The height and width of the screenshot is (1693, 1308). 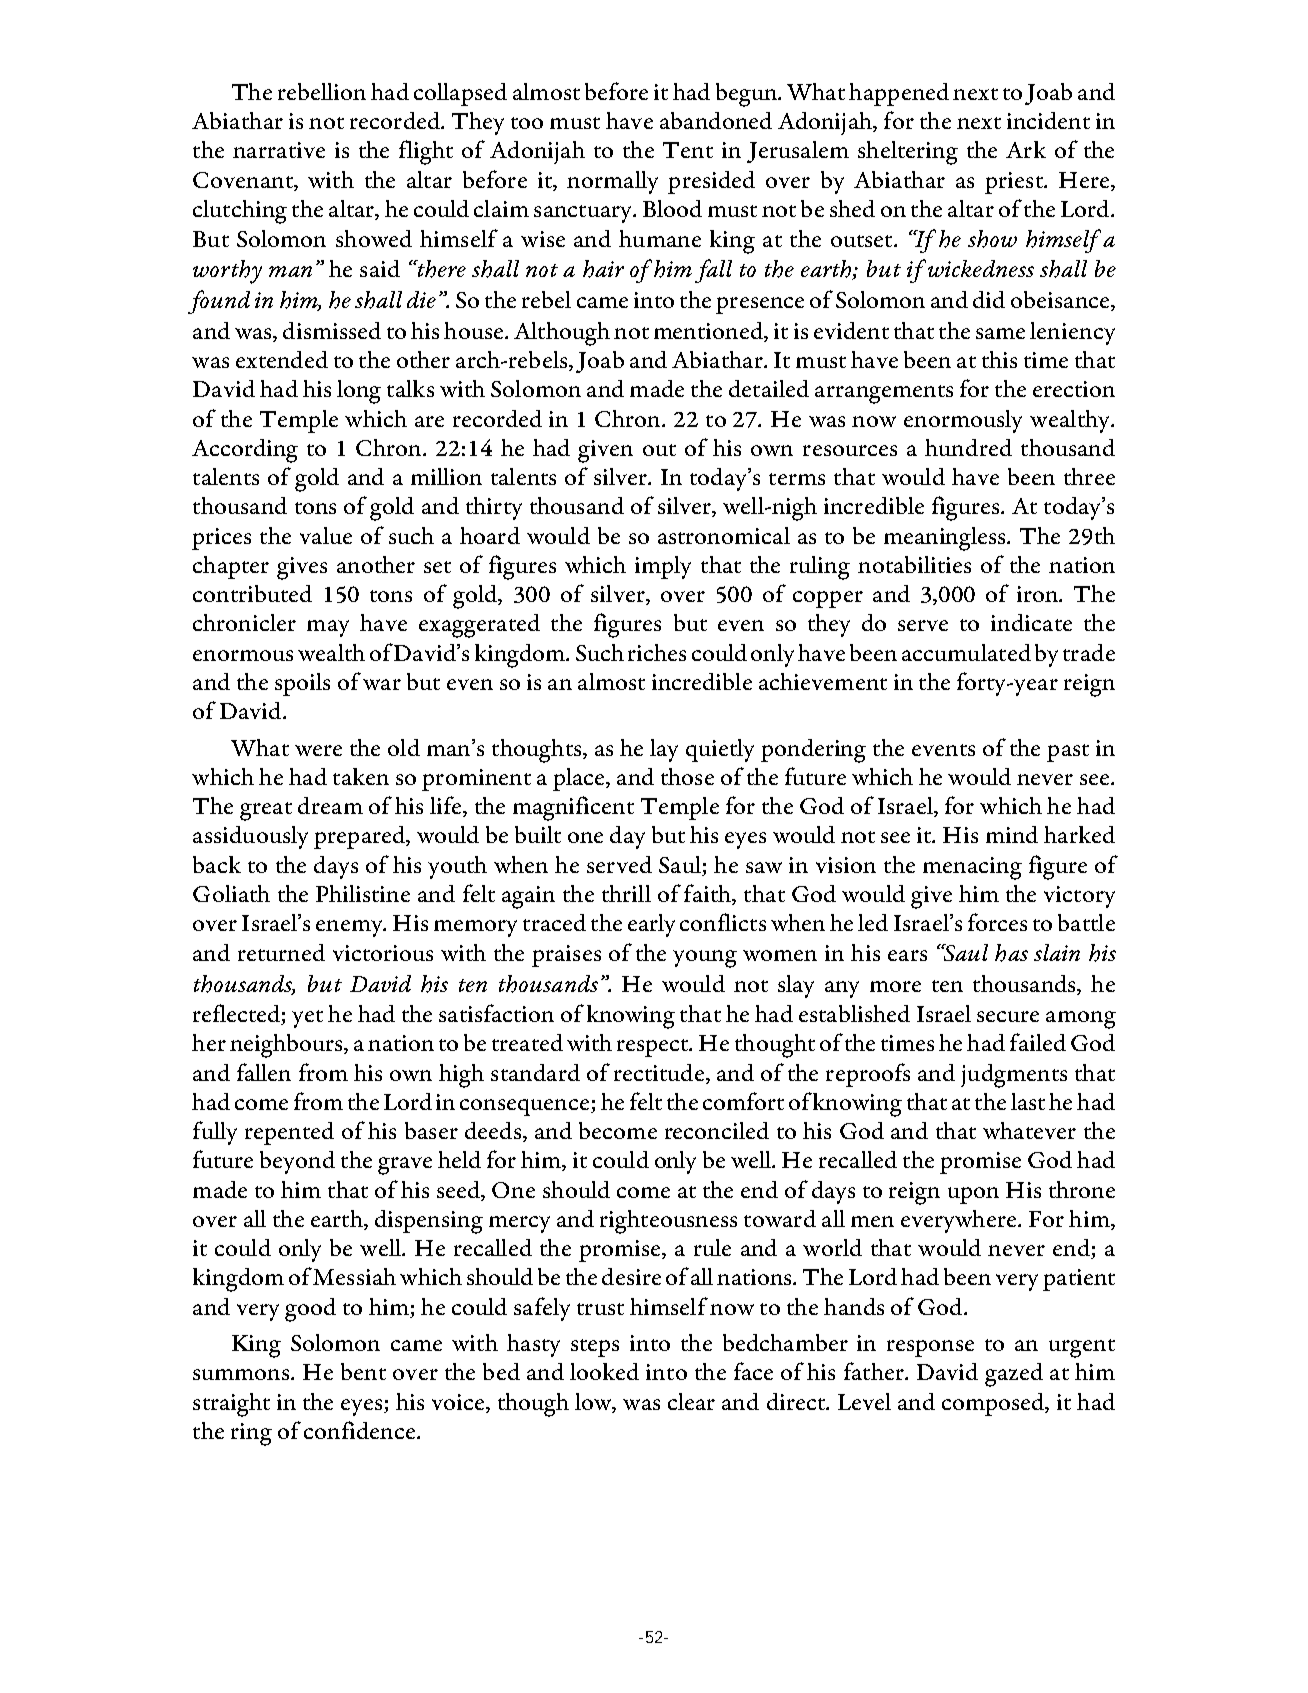 What do you see at coordinates (966, 652) in the screenshot?
I see `accumulated` at bounding box center [966, 652].
